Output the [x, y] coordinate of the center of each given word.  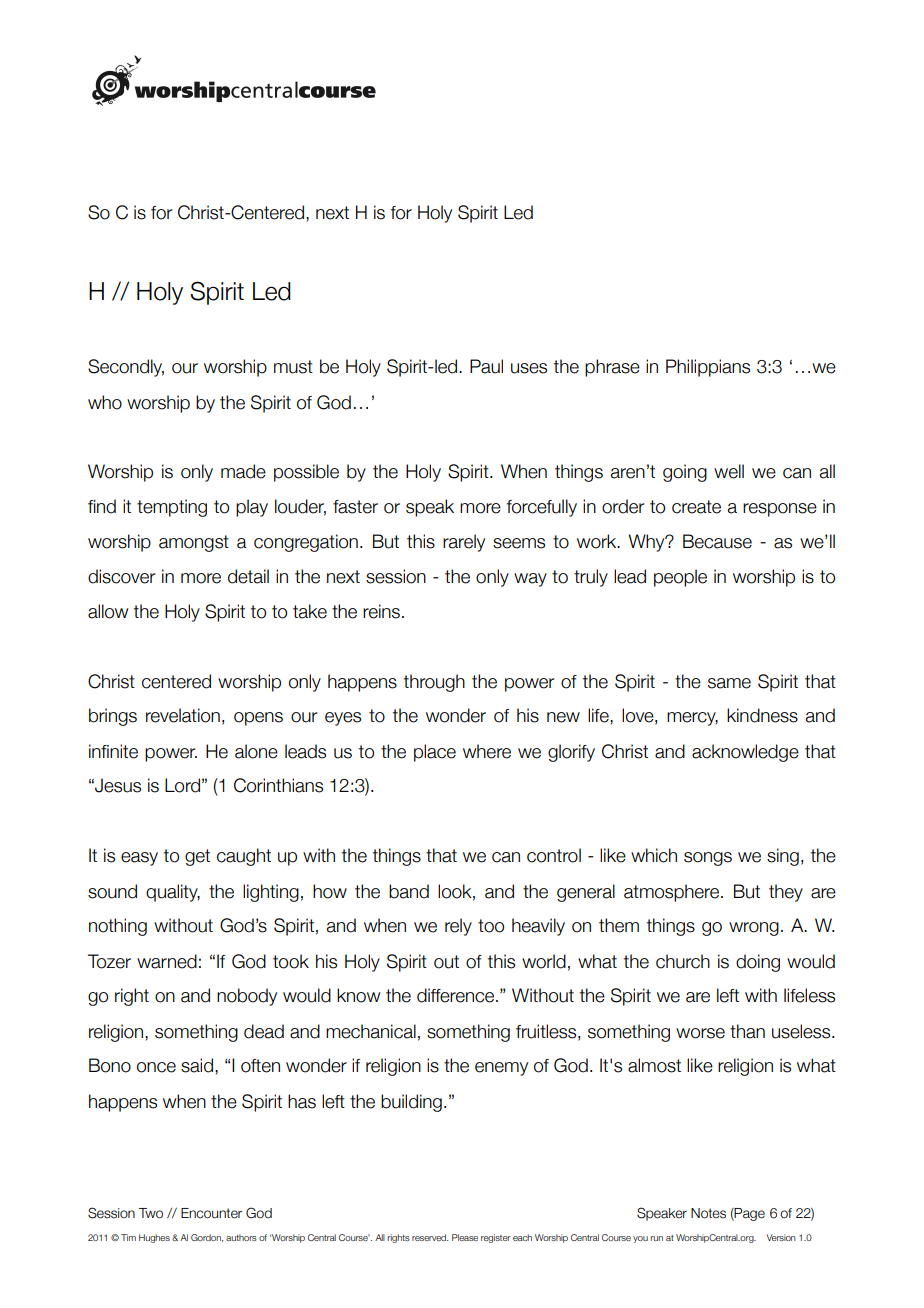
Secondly [126, 368]
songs [708, 859]
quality [173, 893]
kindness [762, 715]
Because [717, 541]
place [435, 753]
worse [700, 1033]
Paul [486, 366]
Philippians [708, 368]
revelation [183, 715]
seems [519, 543]
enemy [501, 1069]
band [409, 891]
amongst [194, 543]
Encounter [211, 1213]
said [197, 1065]
